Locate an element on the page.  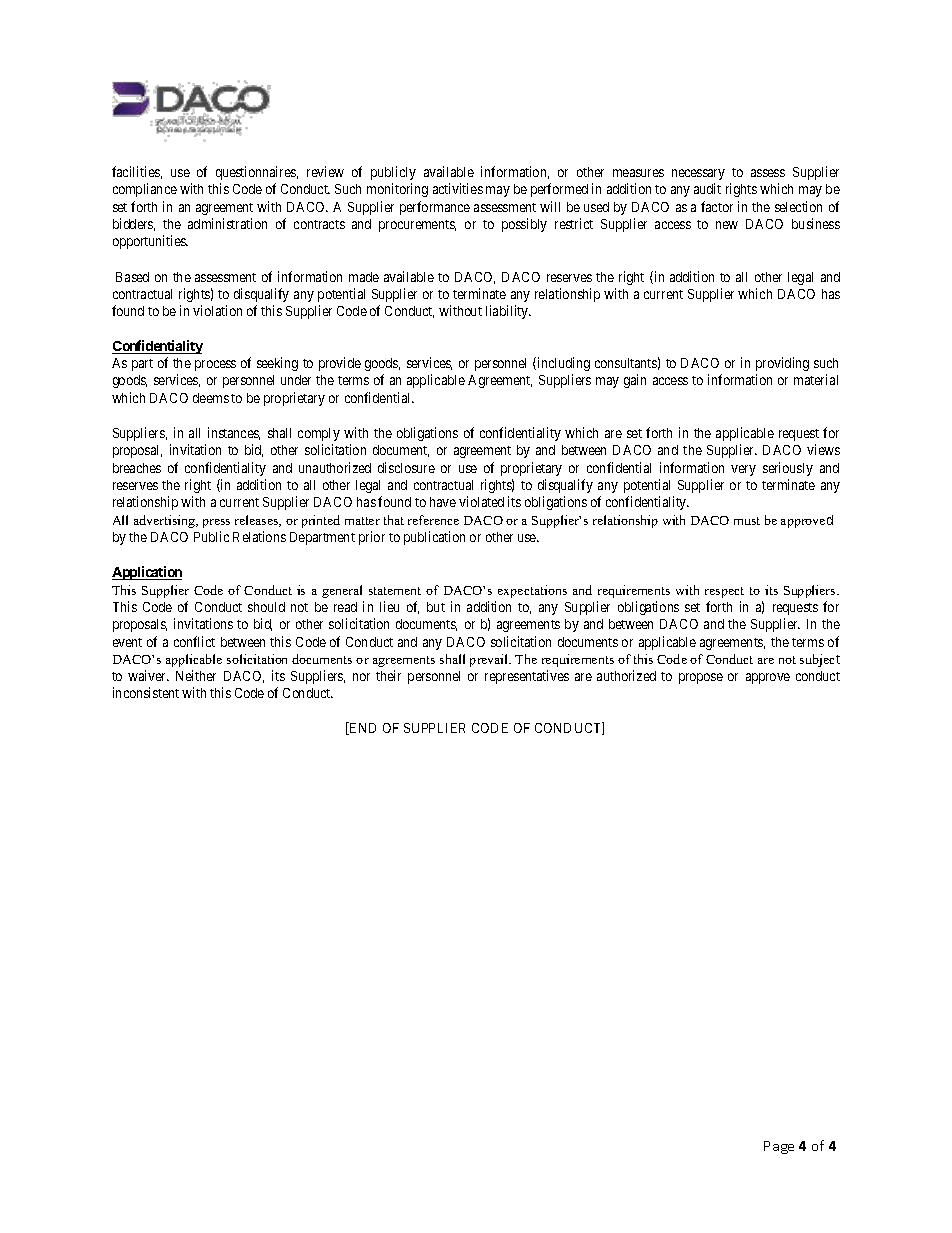
inconsistent is located at coordinates (146, 692).
